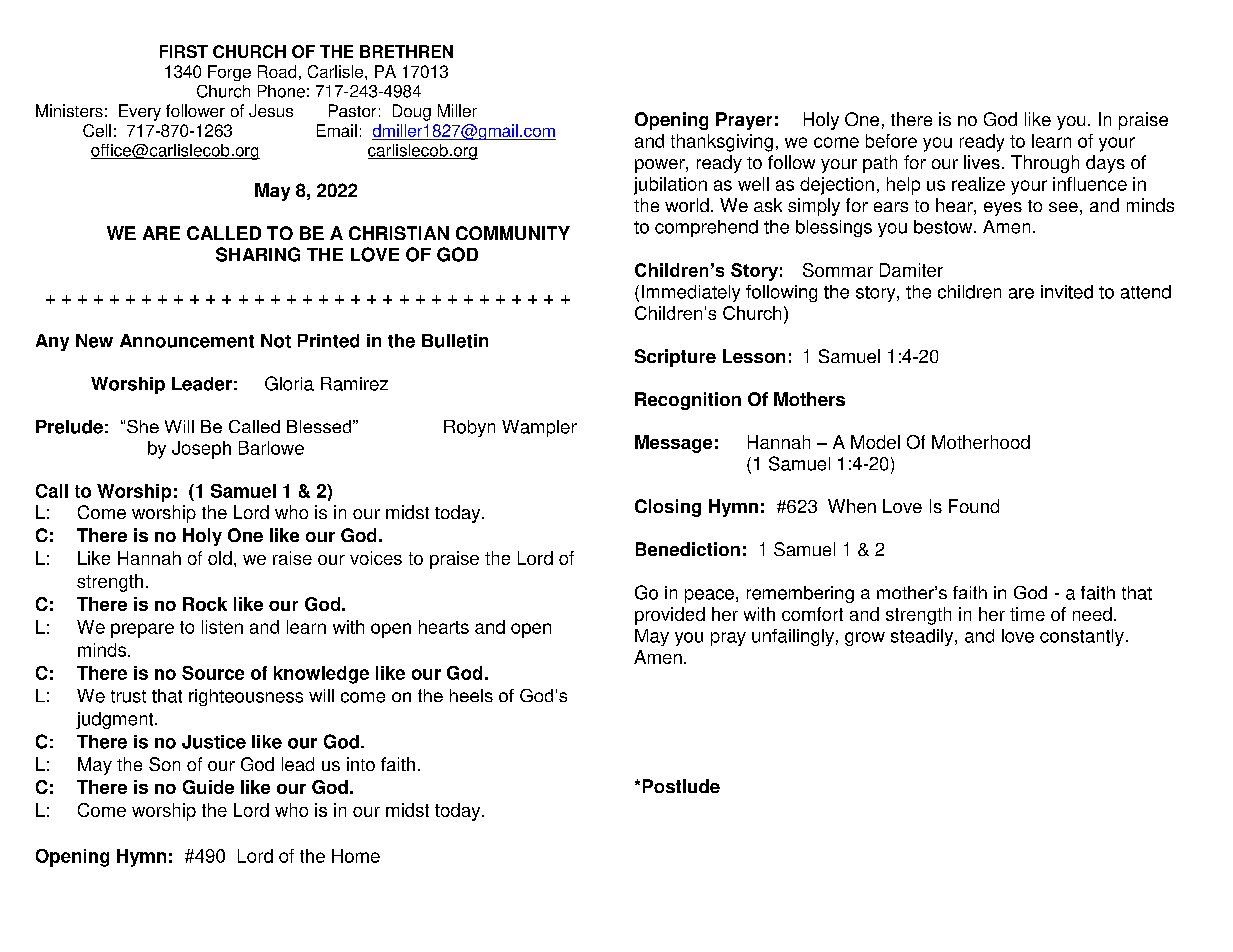 The width and height of the page is (1233, 952). Describe the element at coordinates (709, 596) in the page. I see `peace` at that location.
